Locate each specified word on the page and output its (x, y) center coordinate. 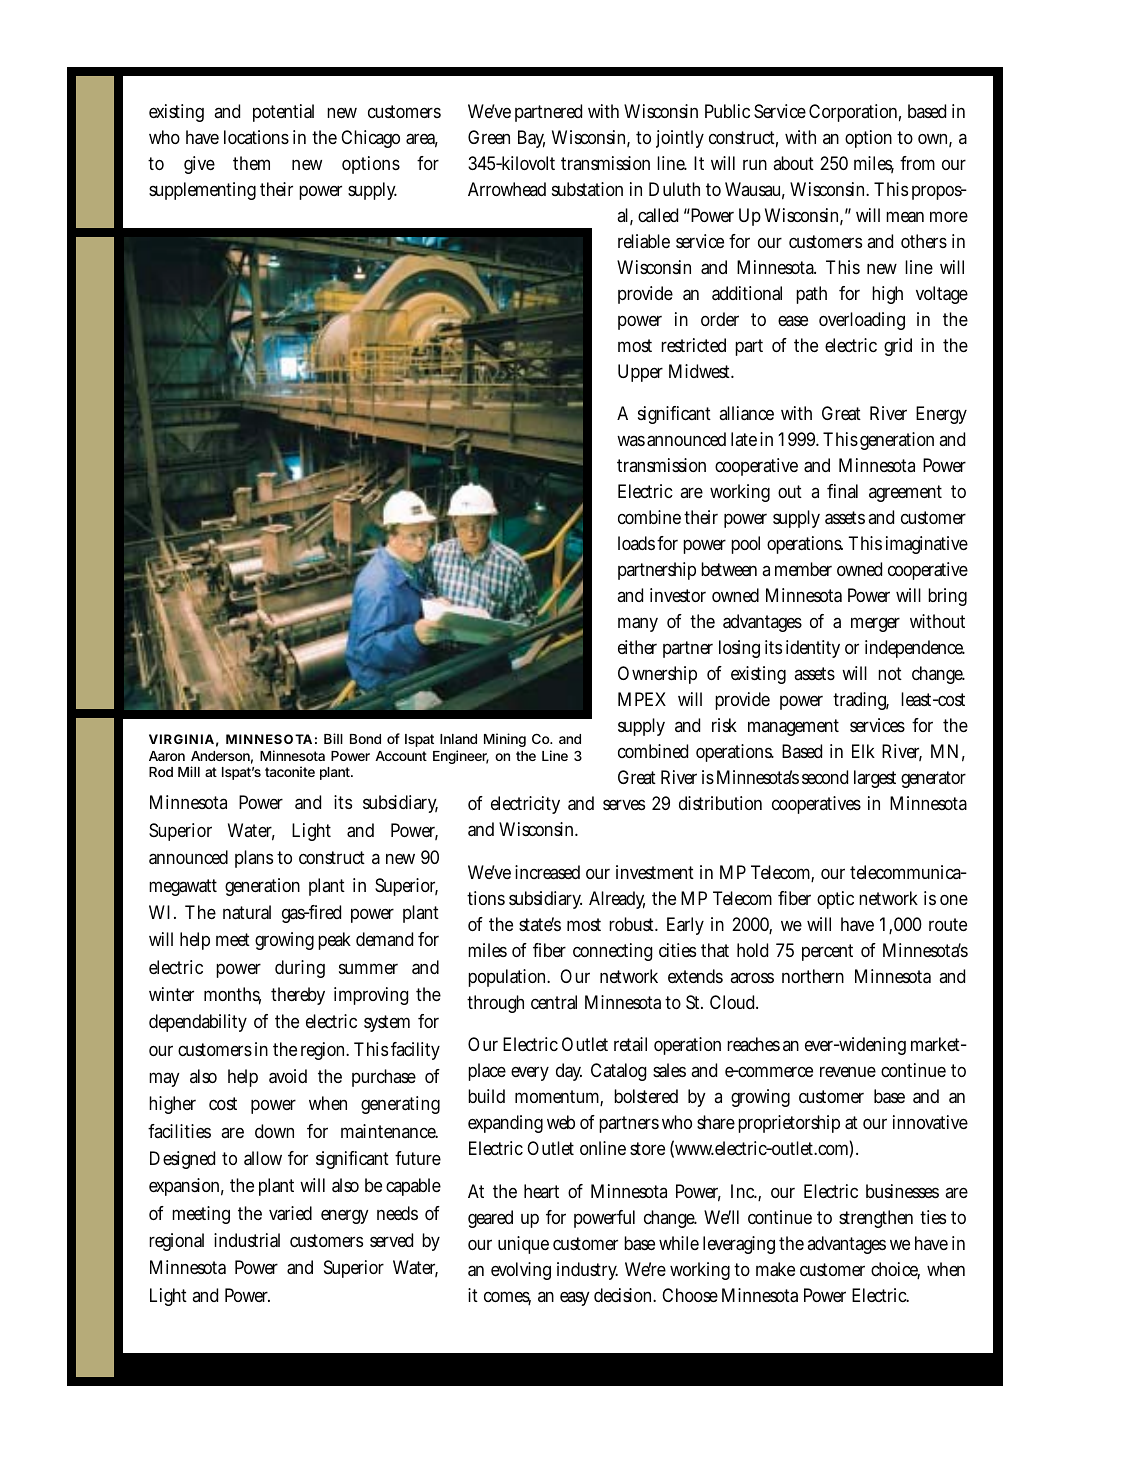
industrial (247, 1240)
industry (587, 1271)
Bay (531, 139)
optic (835, 900)
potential (283, 113)
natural (247, 912)
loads (638, 543)
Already (617, 900)
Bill (333, 738)
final (842, 491)
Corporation (855, 113)
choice (895, 1270)
